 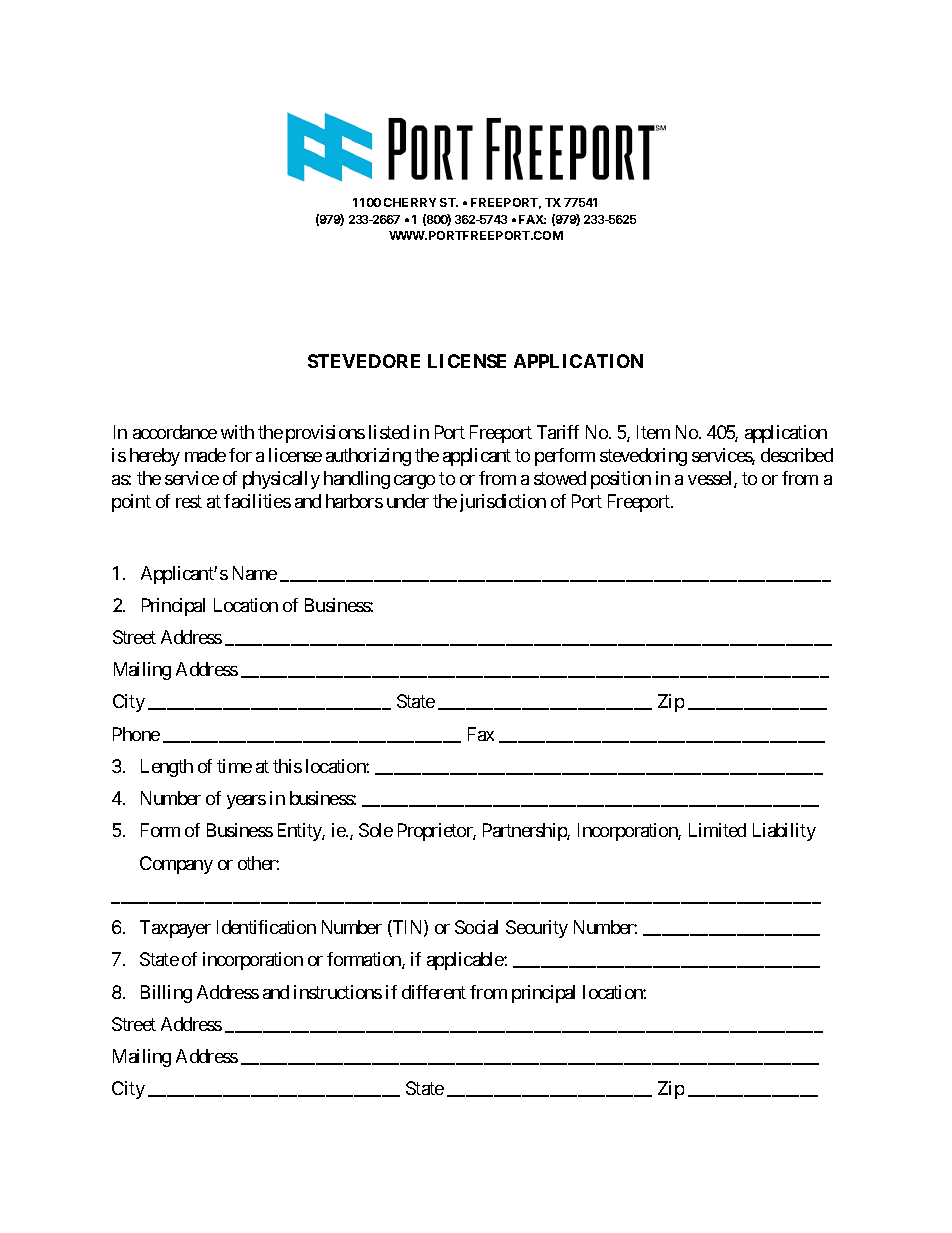 I want to click on position, so click(x=621, y=480).
